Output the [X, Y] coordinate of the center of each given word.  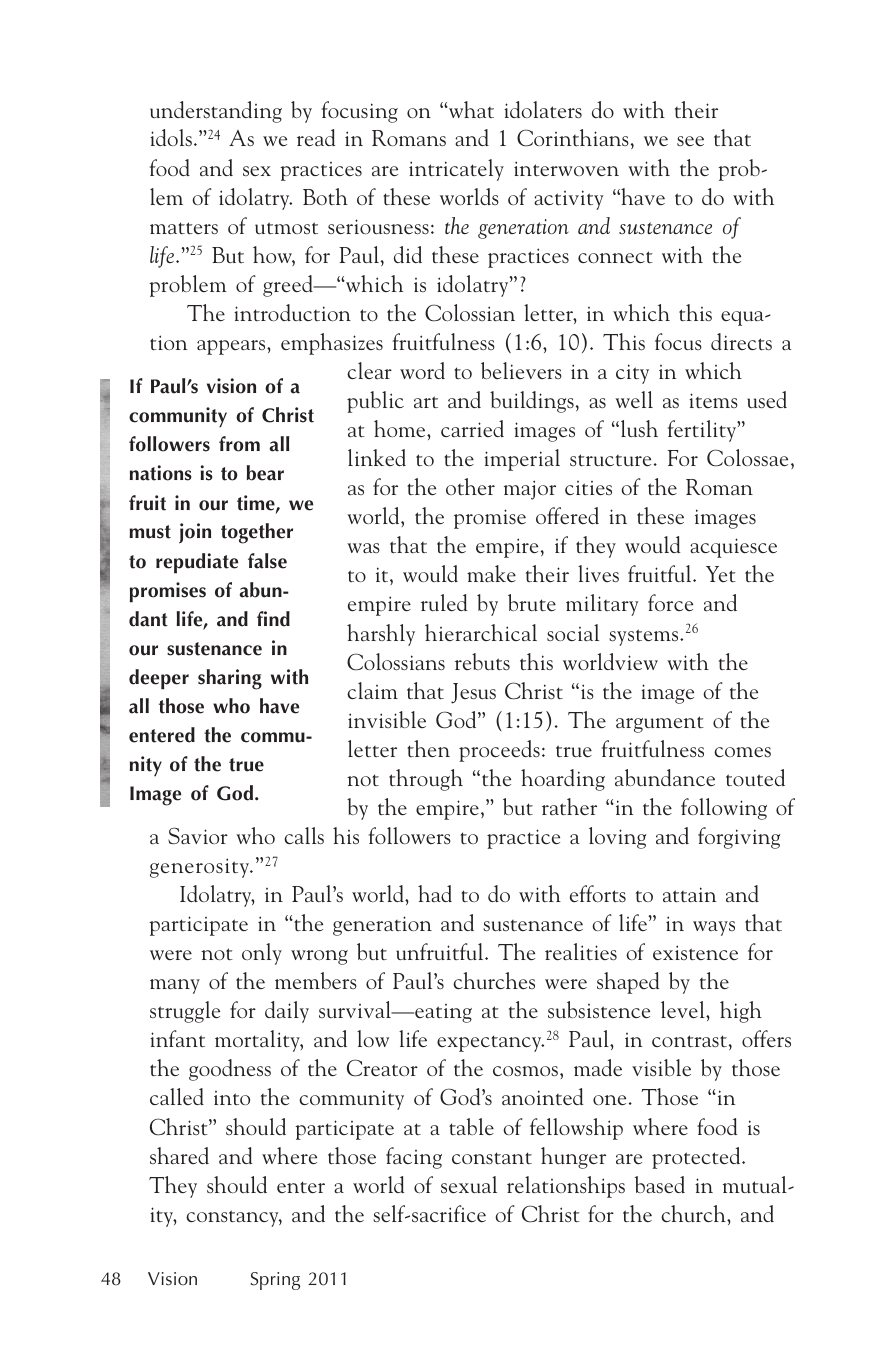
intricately [456, 170]
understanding [216, 112]
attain [689, 894]
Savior [198, 835]
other [470, 486]
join [195, 533]
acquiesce [733, 548]
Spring [275, 1281]
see [690, 141]
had [435, 893]
